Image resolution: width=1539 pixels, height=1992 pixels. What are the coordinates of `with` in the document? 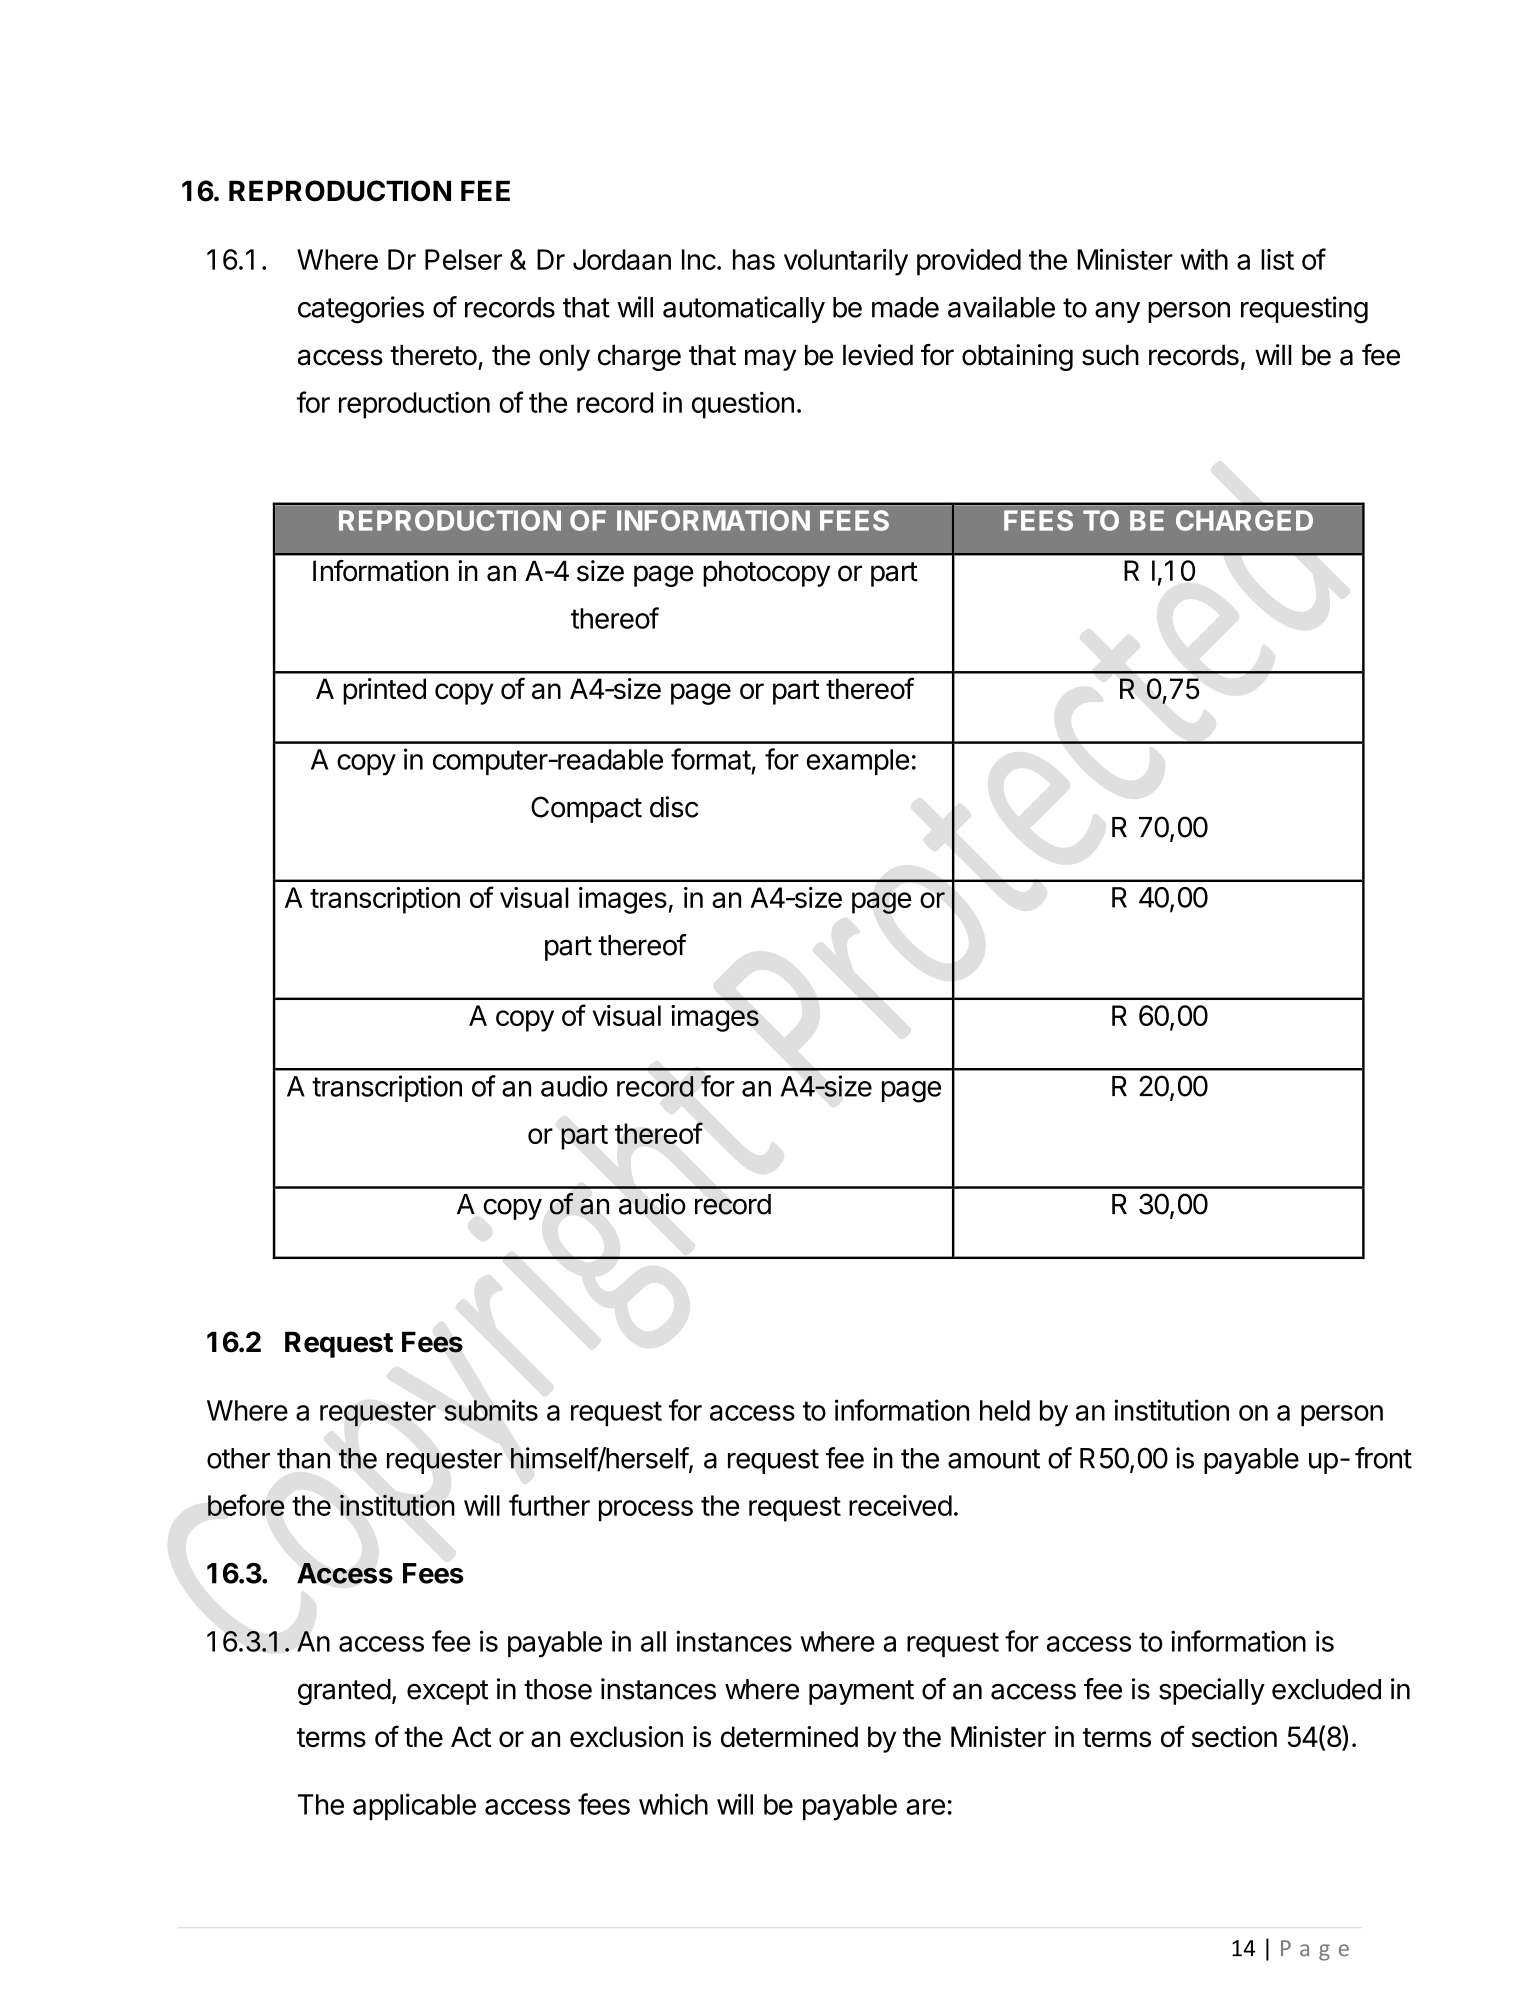 It's located at (1204, 259).
